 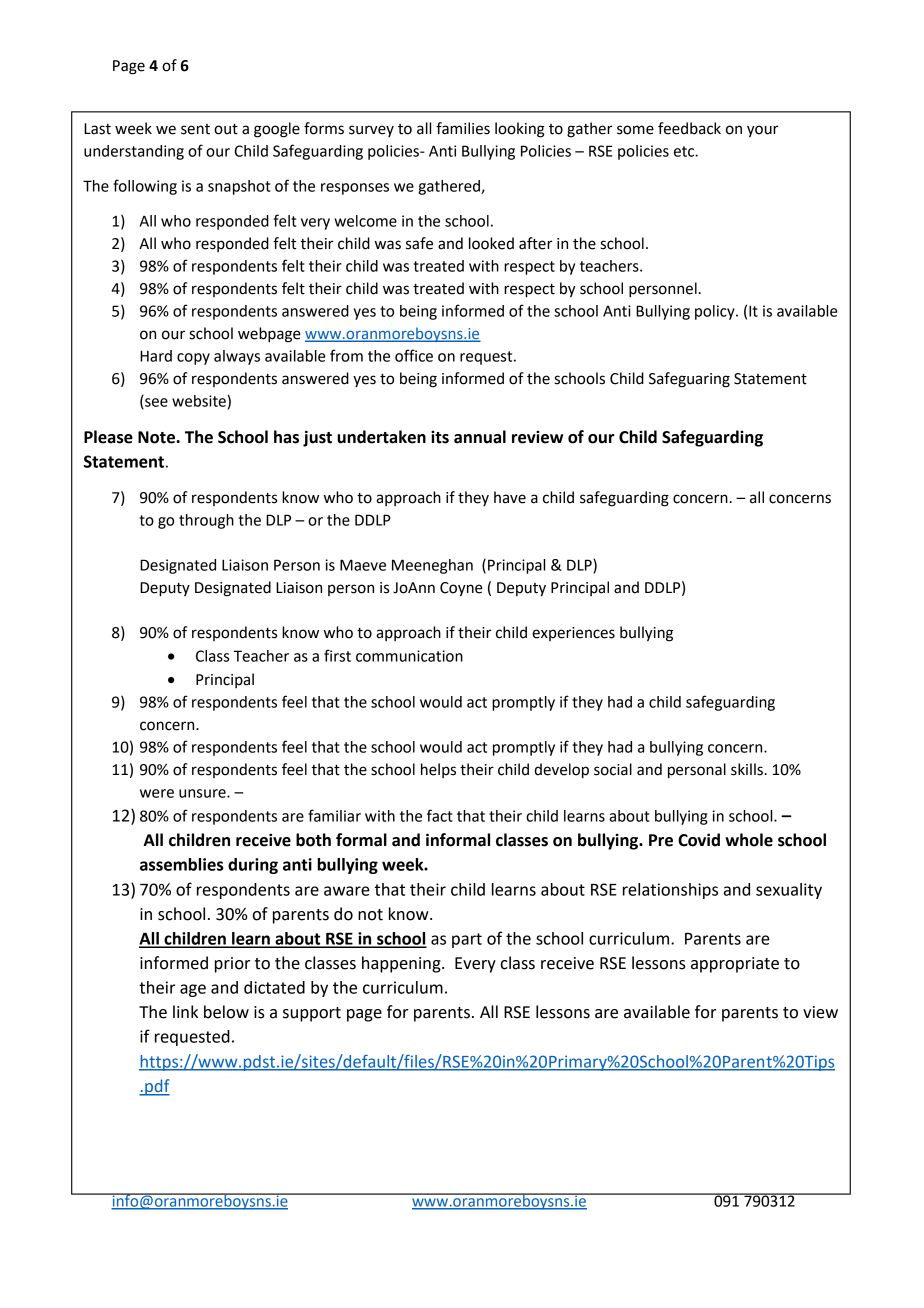 What do you see at coordinates (463, 128) in the image?
I see `families` at bounding box center [463, 128].
